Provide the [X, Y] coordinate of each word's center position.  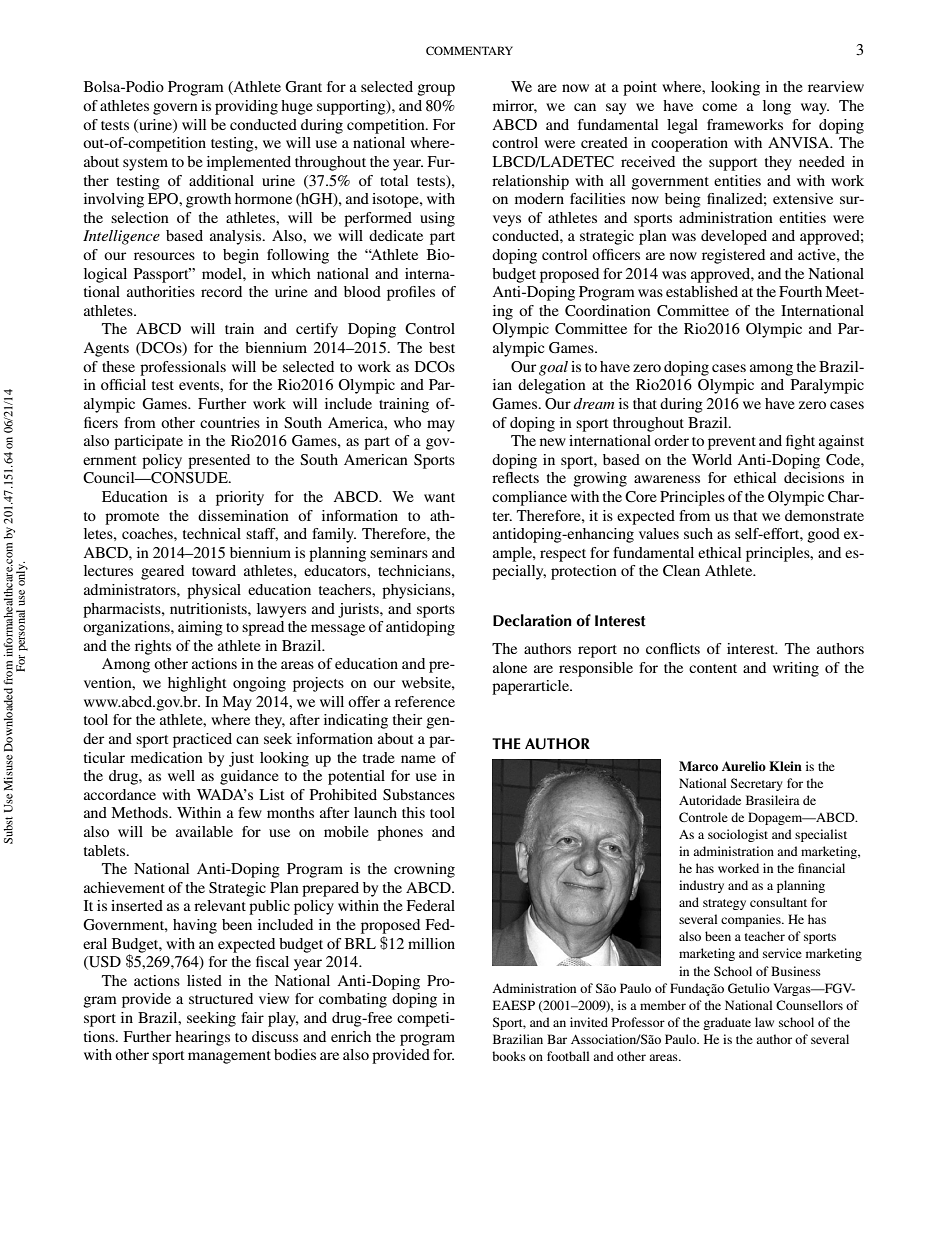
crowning [424, 870]
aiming [200, 628]
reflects [515, 477]
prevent [732, 443]
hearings [202, 1038]
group [436, 90]
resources [164, 256]
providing [246, 107]
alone [510, 667]
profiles [411, 293]
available [204, 831]
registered [733, 256]
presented [219, 461]
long [777, 107]
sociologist [738, 835]
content [713, 668]
